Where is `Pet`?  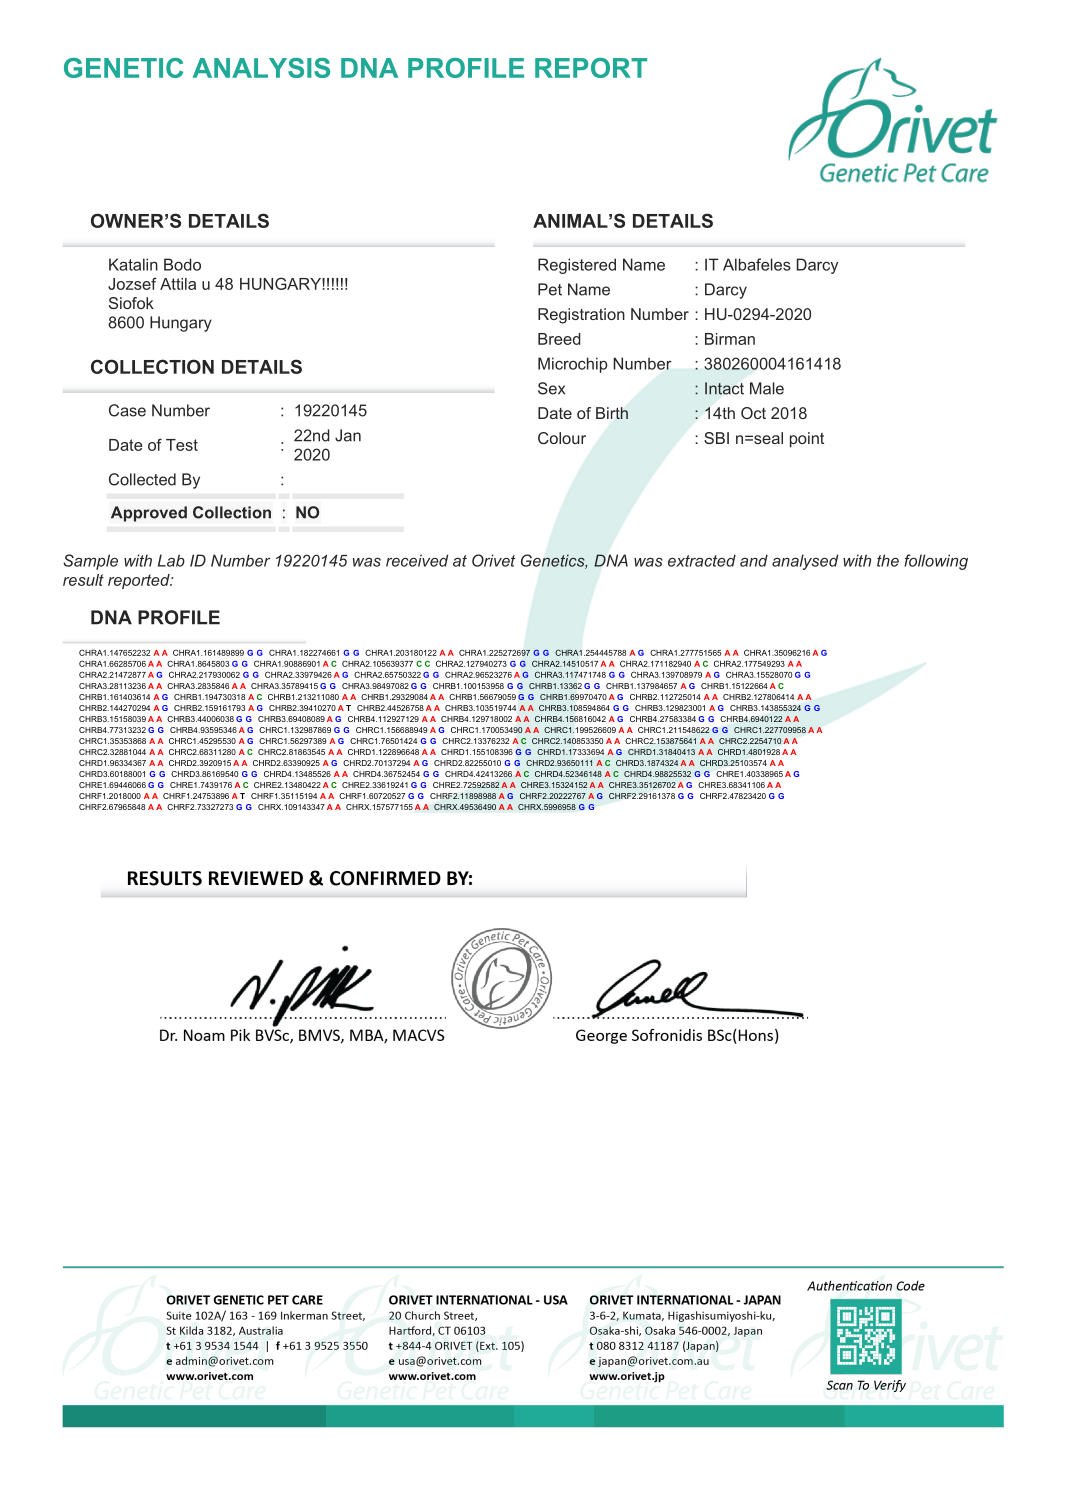
Pet is located at coordinates (550, 289).
